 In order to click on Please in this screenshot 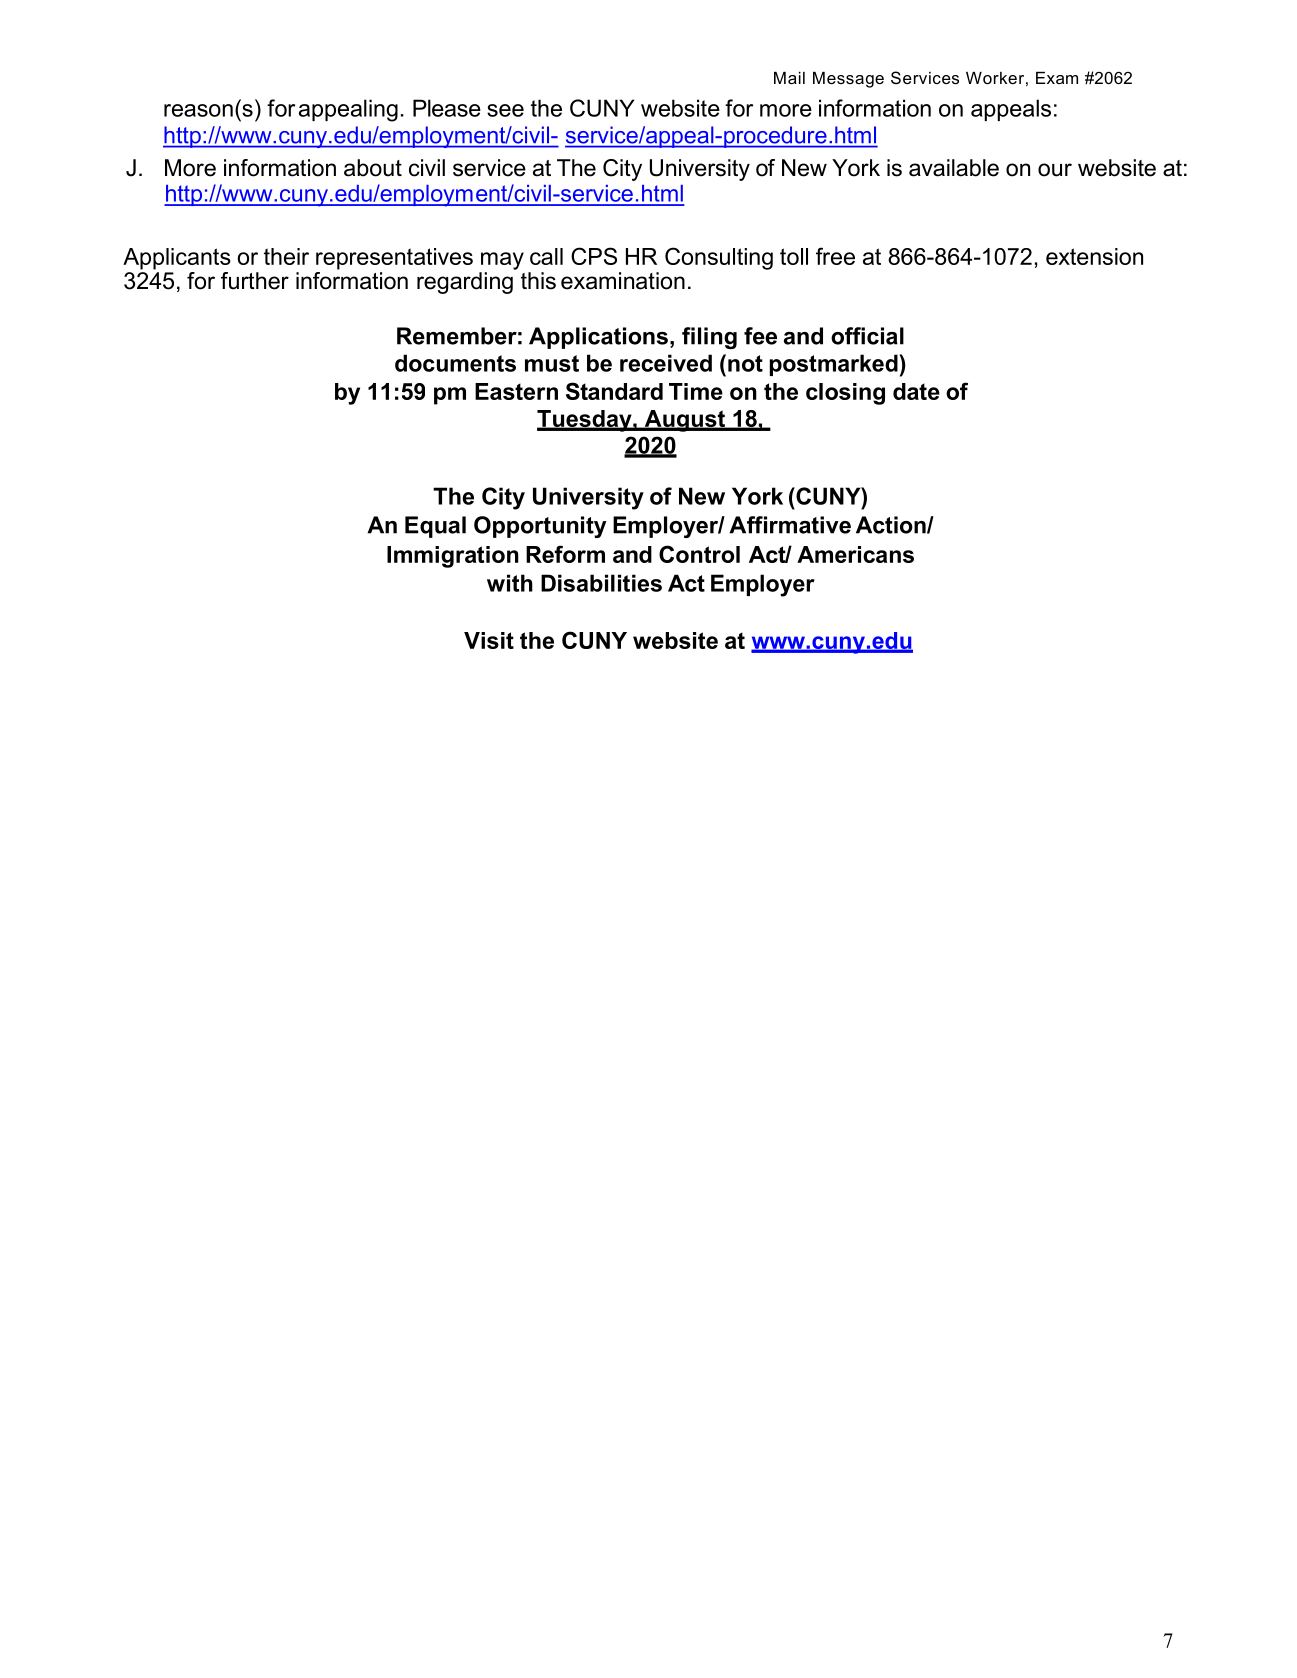, I will do `click(447, 108)`.
